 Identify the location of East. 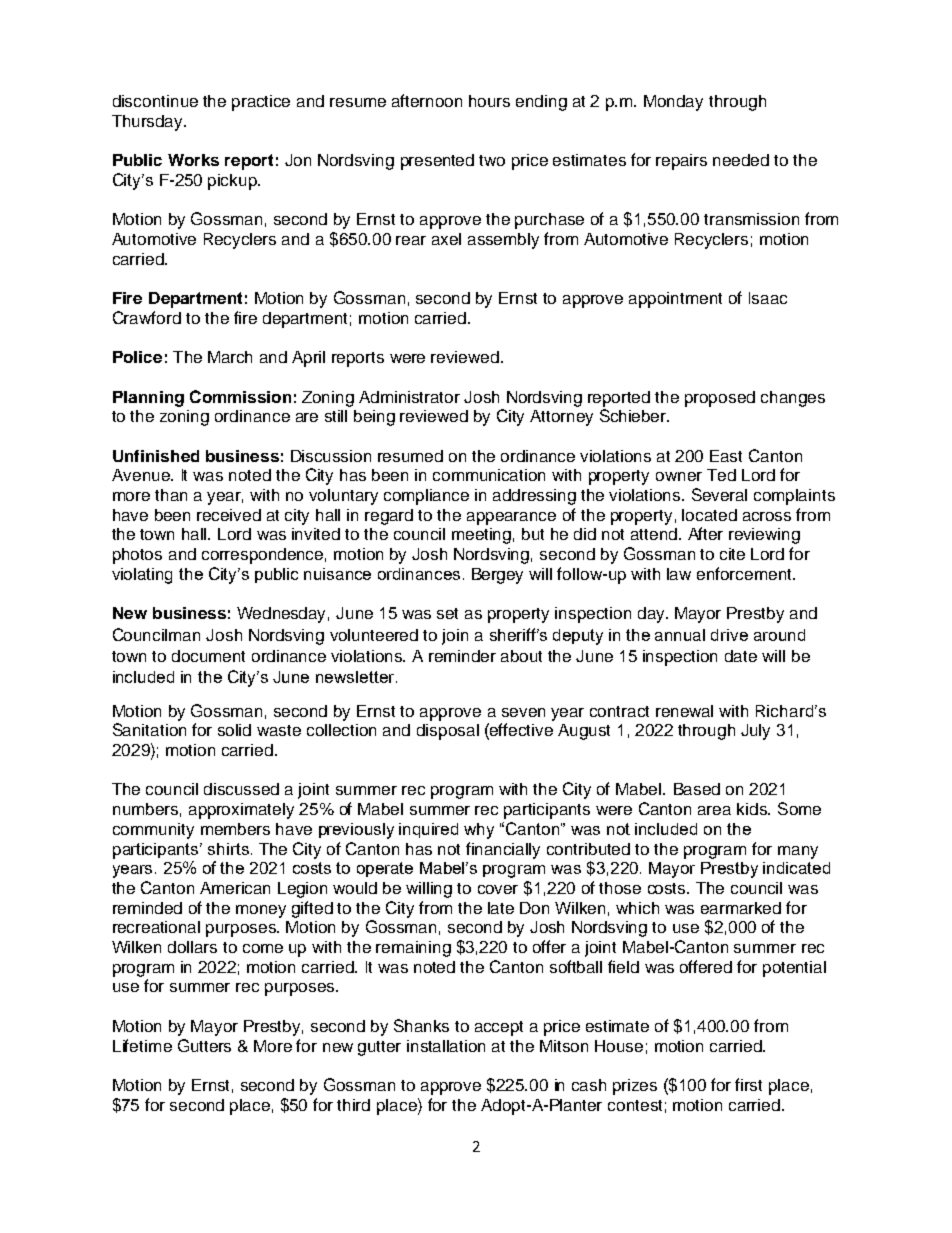
(726, 456).
